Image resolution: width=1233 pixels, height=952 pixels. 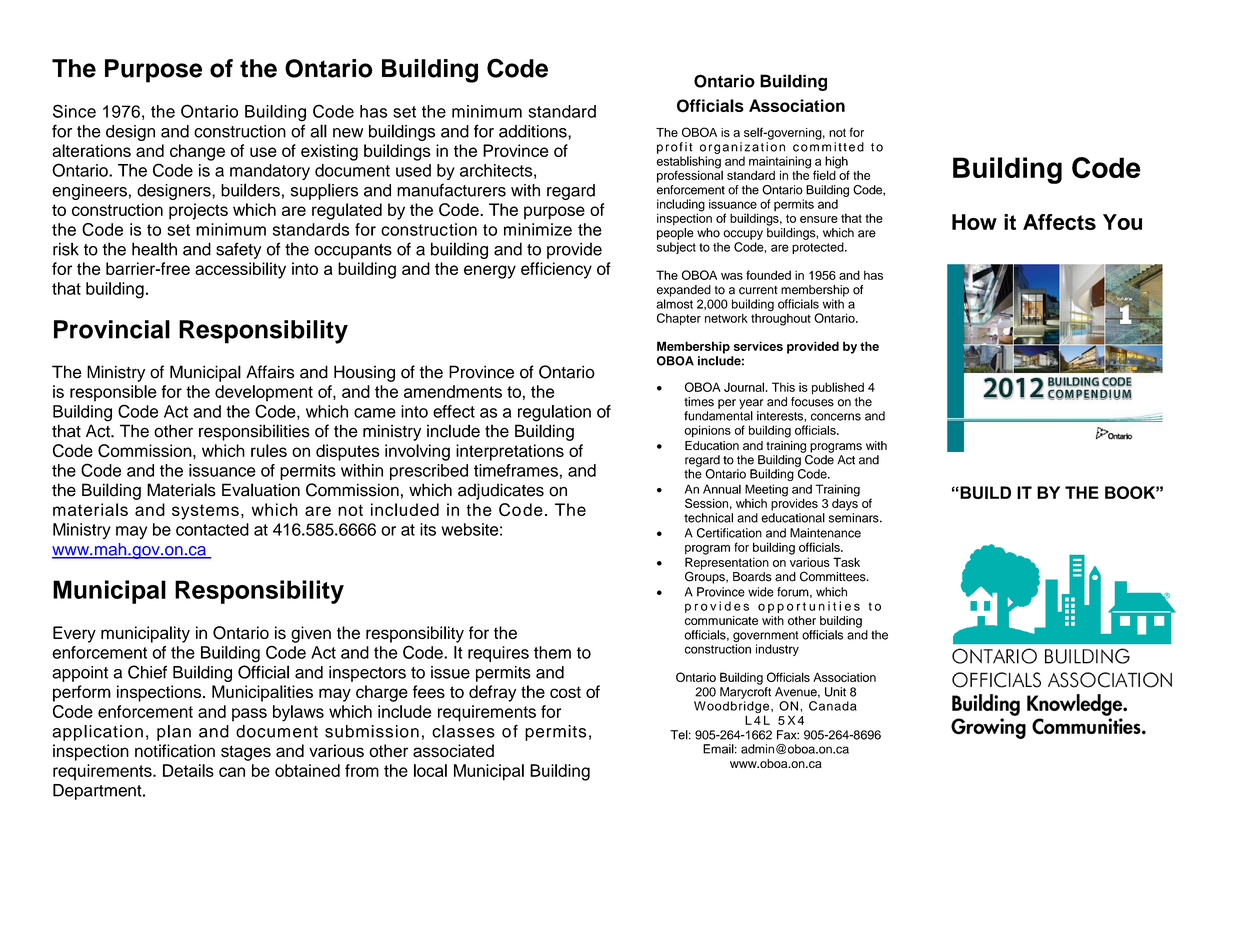 What do you see at coordinates (188, 770) in the document?
I see `Details` at bounding box center [188, 770].
